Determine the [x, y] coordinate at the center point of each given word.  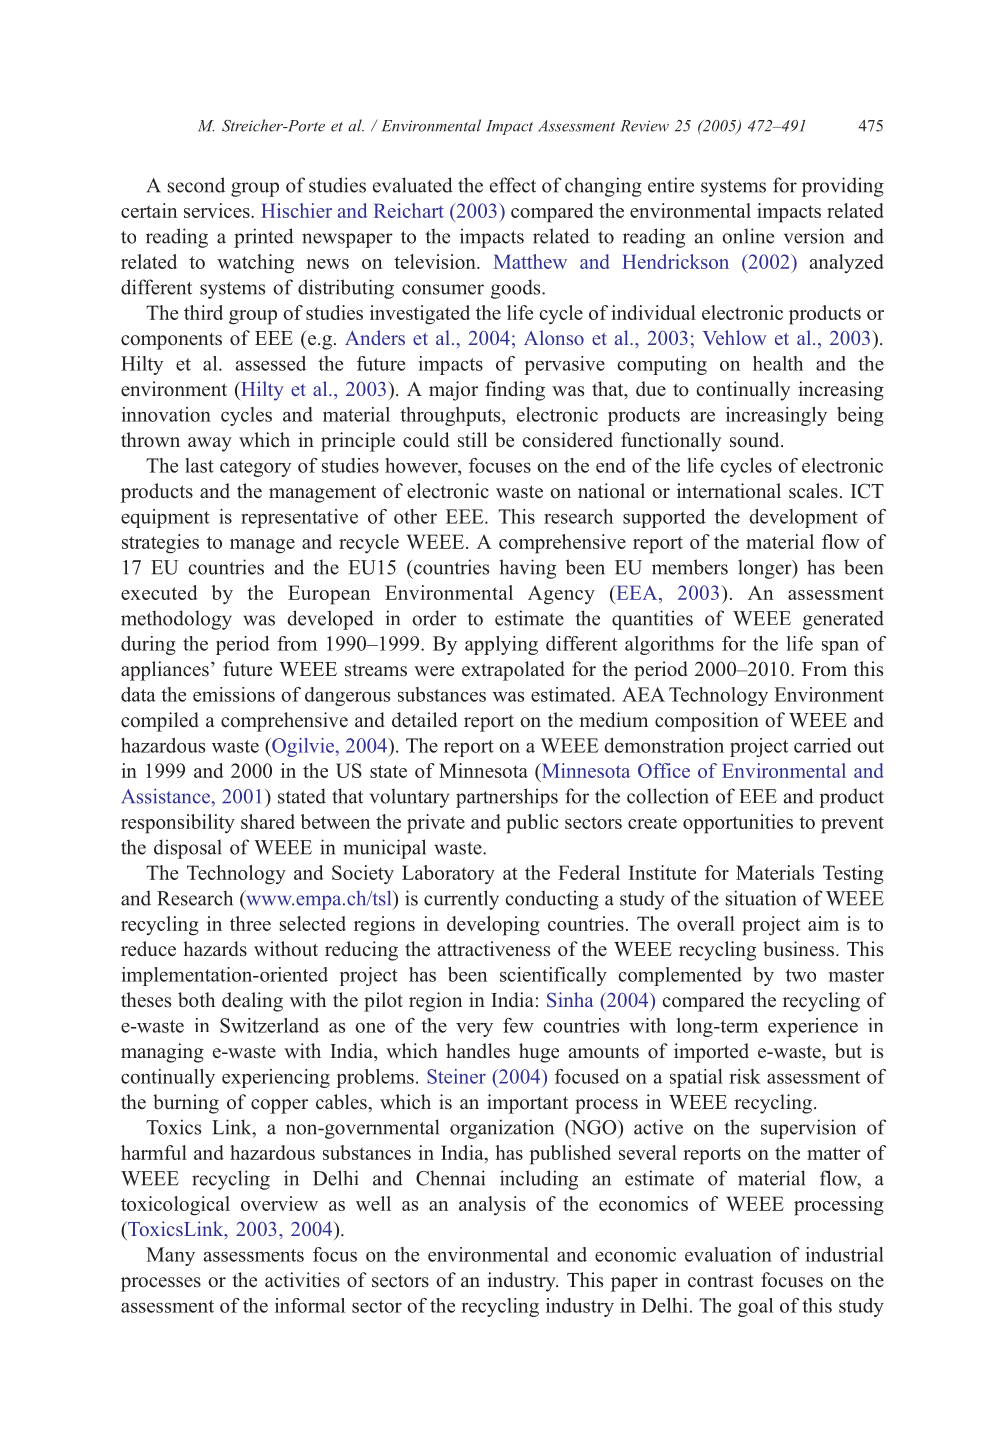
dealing [252, 1002]
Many [170, 1256]
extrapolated [513, 671]
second [196, 185]
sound [756, 440]
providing [843, 187]
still [472, 439]
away [210, 444]
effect [513, 185]
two [801, 975]
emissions [234, 694]
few [518, 1025]
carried [823, 745]
